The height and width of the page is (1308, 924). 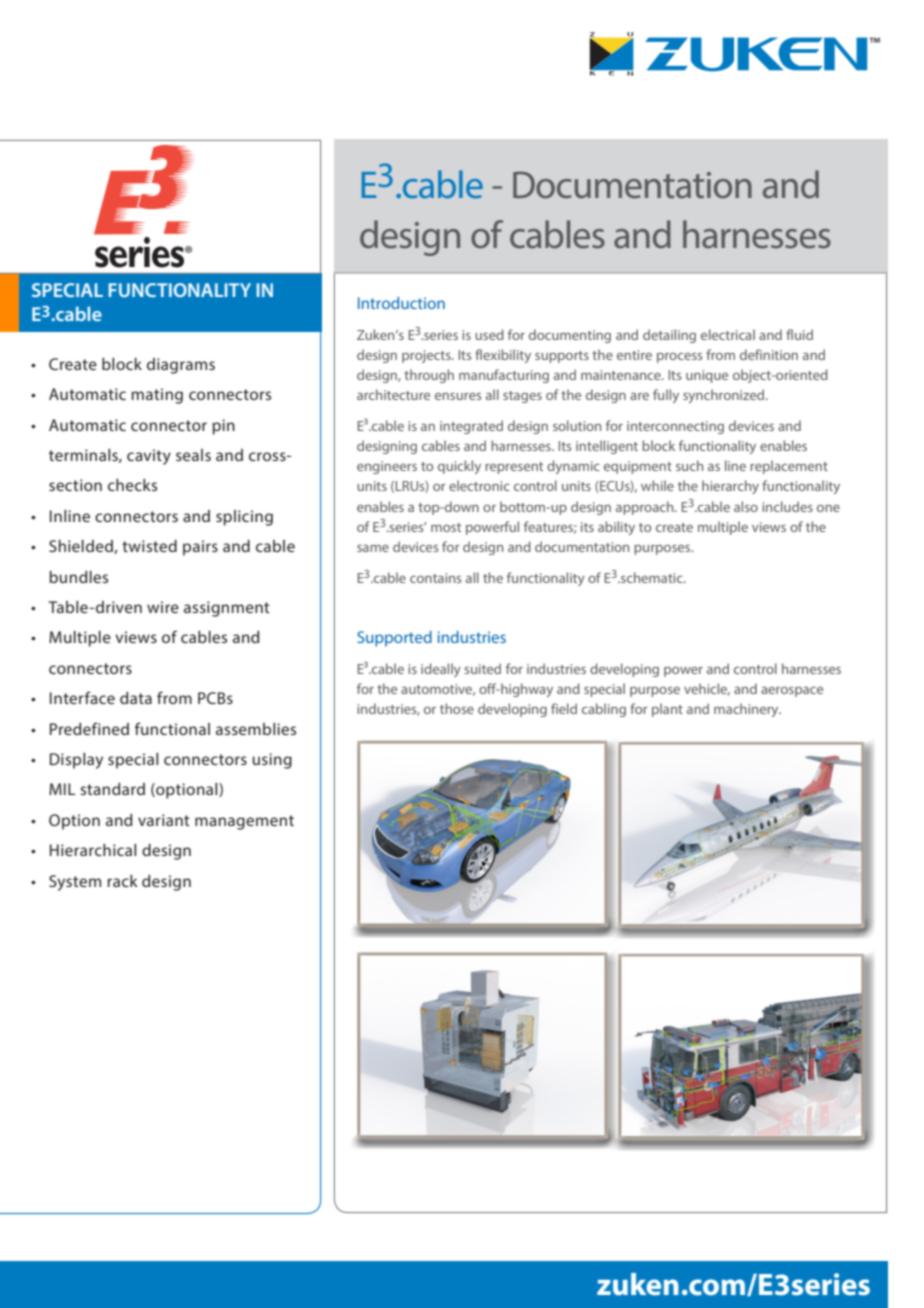 I want to click on vehicle, so click(x=707, y=689).
